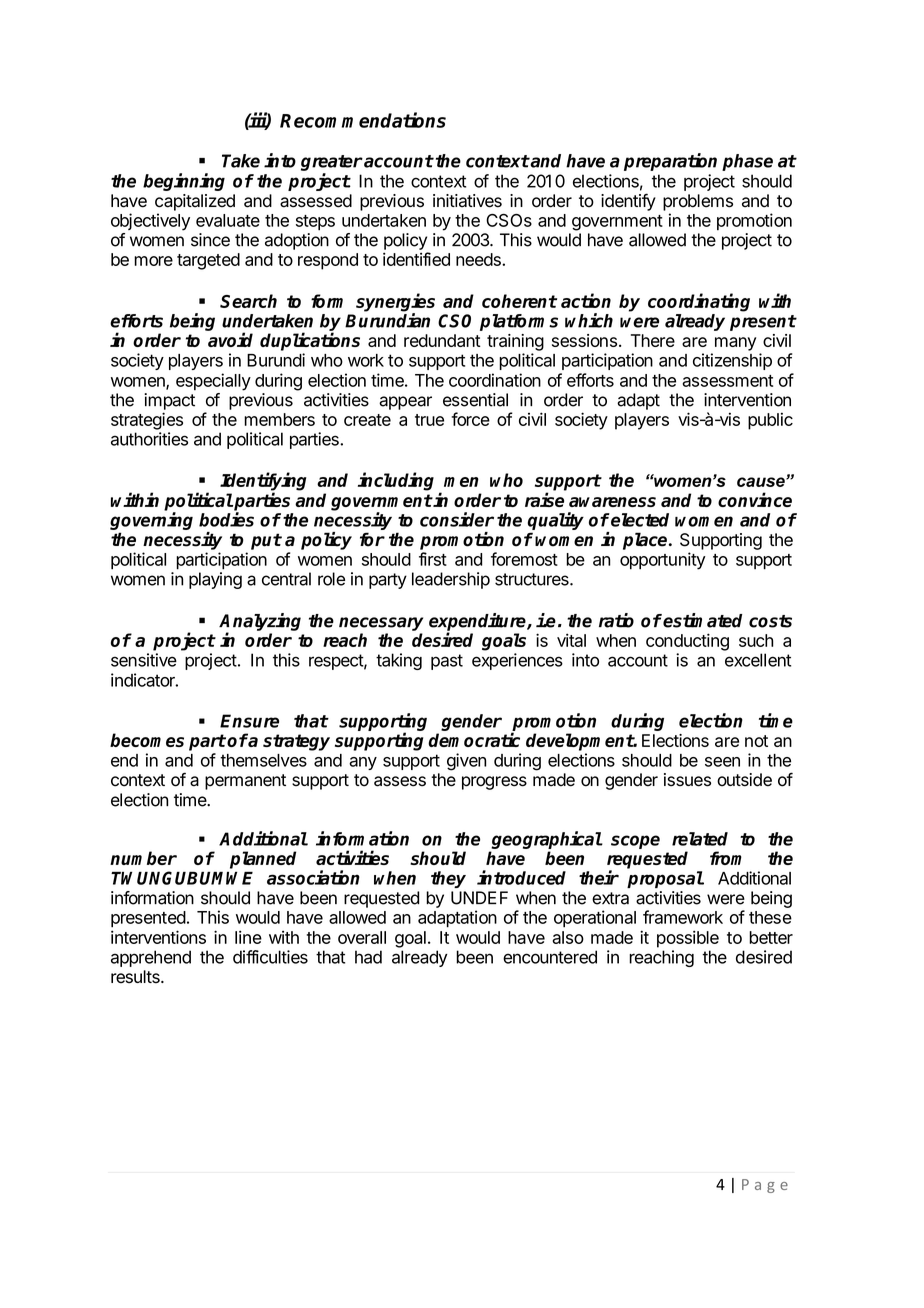 This screenshot has height=1308, width=924. What do you see at coordinates (230, 339) in the screenshot?
I see `avoid` at bounding box center [230, 339].
